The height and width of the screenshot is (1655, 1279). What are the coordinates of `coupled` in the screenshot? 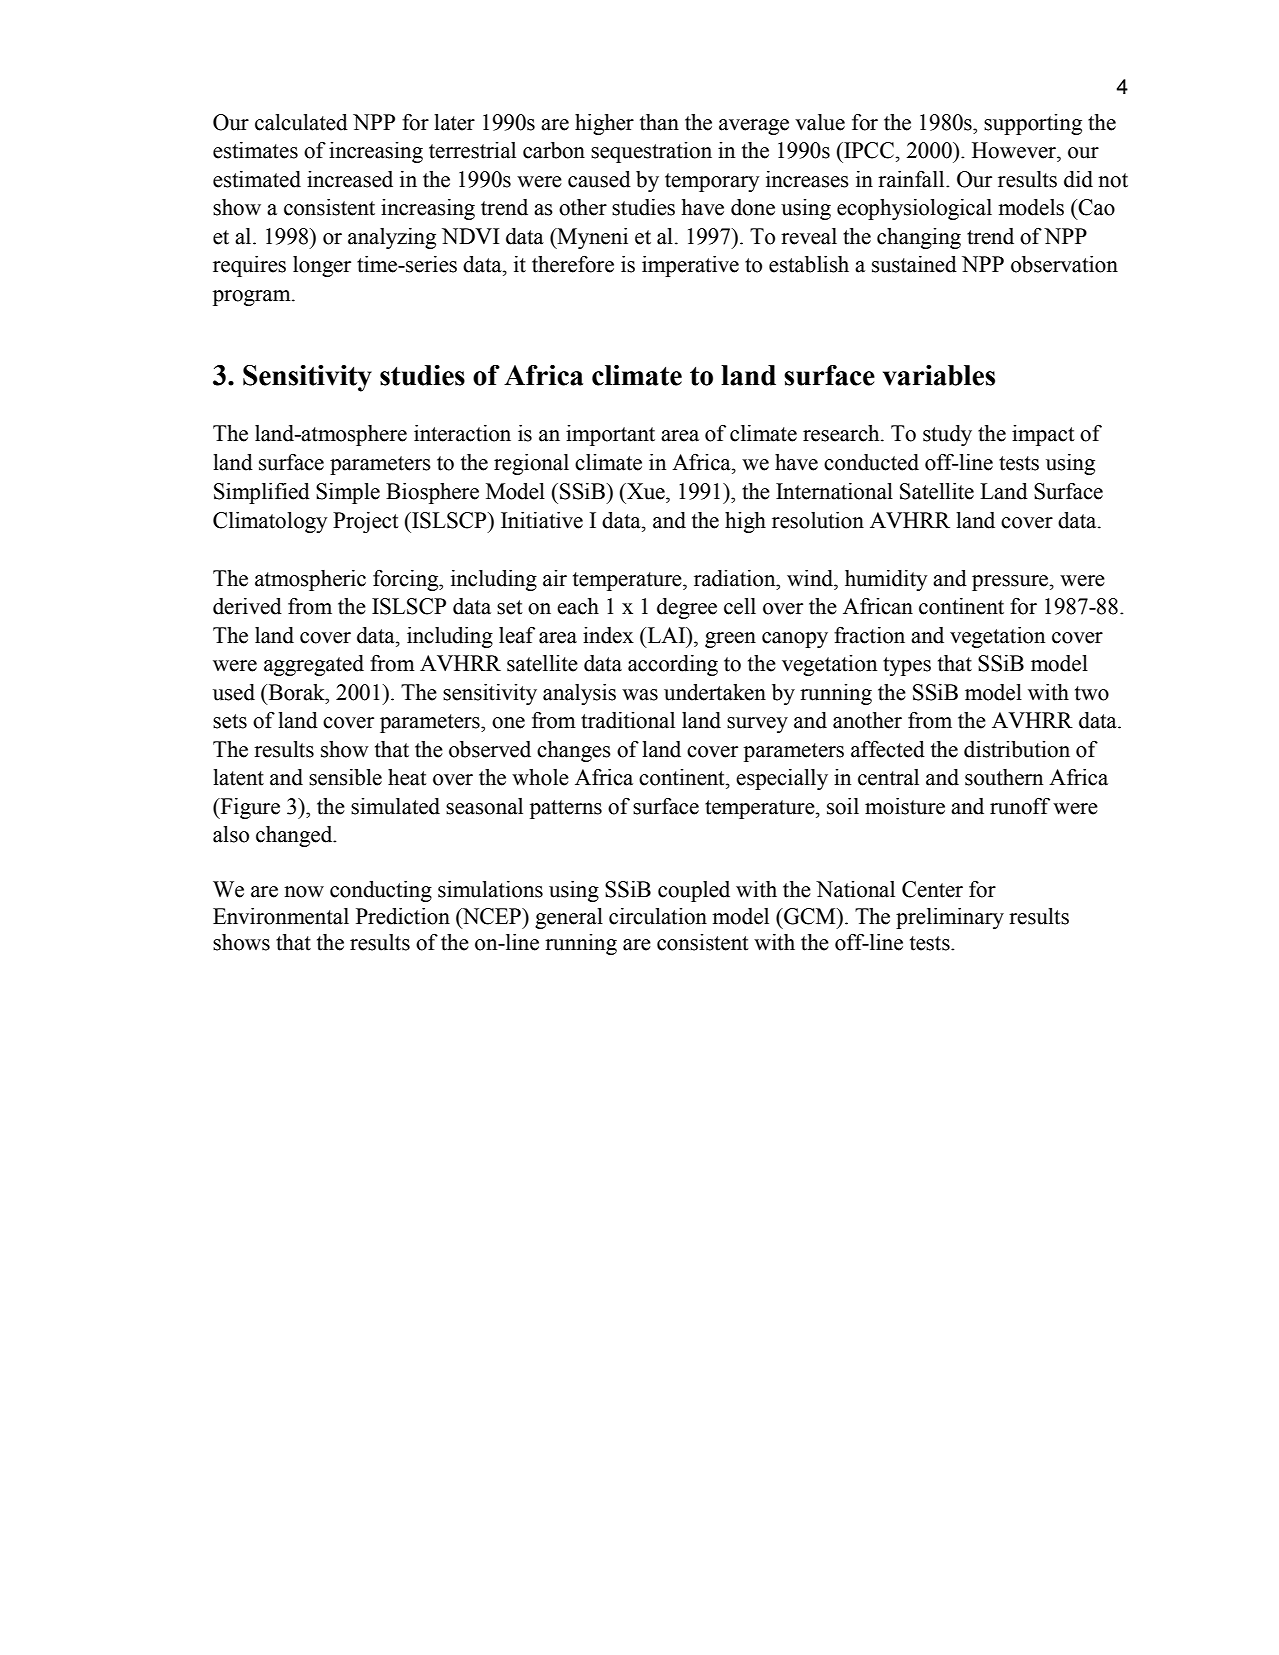 It's located at (694, 891).
